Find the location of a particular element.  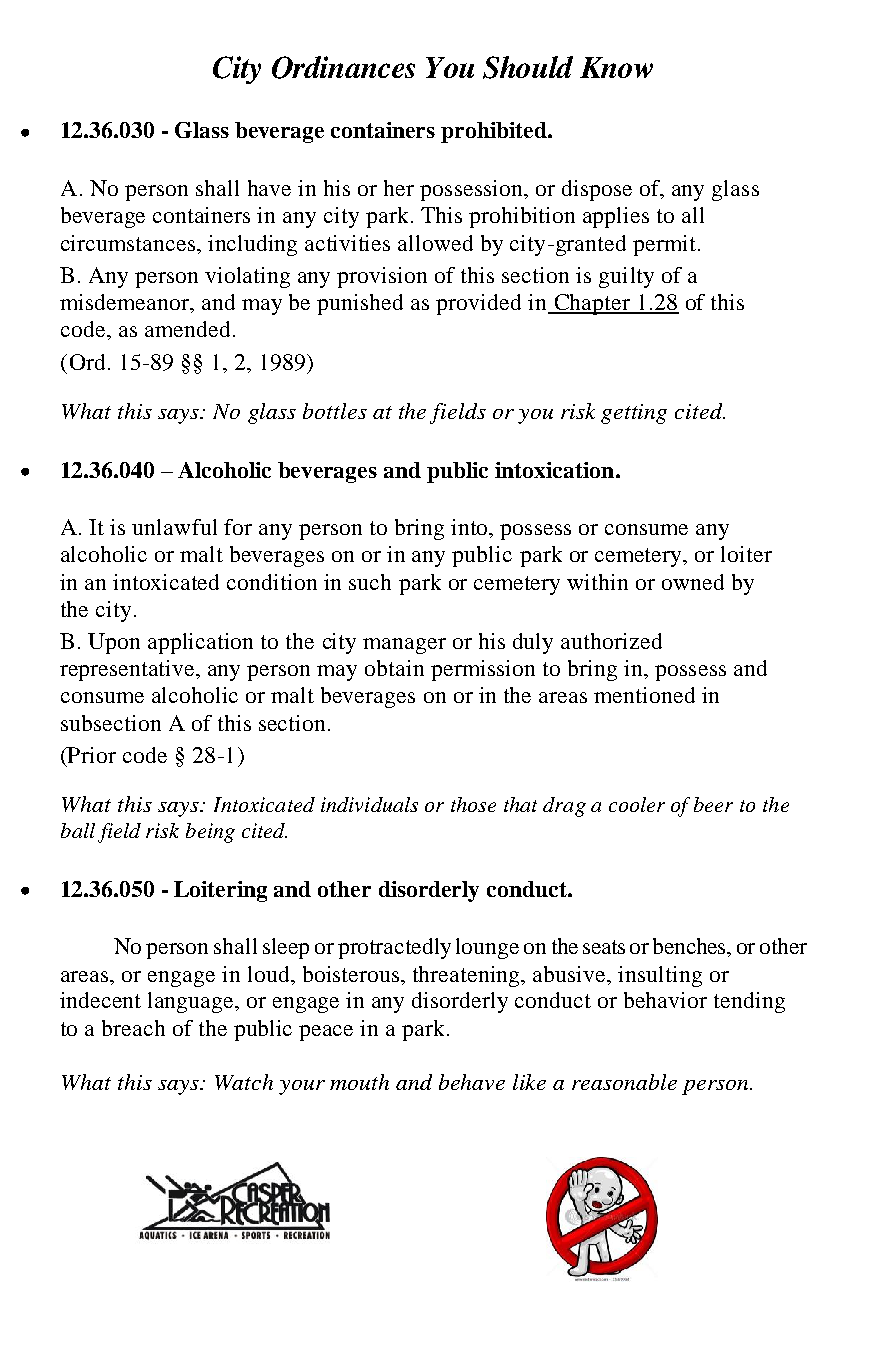

reasonable is located at coordinates (624, 1082).
